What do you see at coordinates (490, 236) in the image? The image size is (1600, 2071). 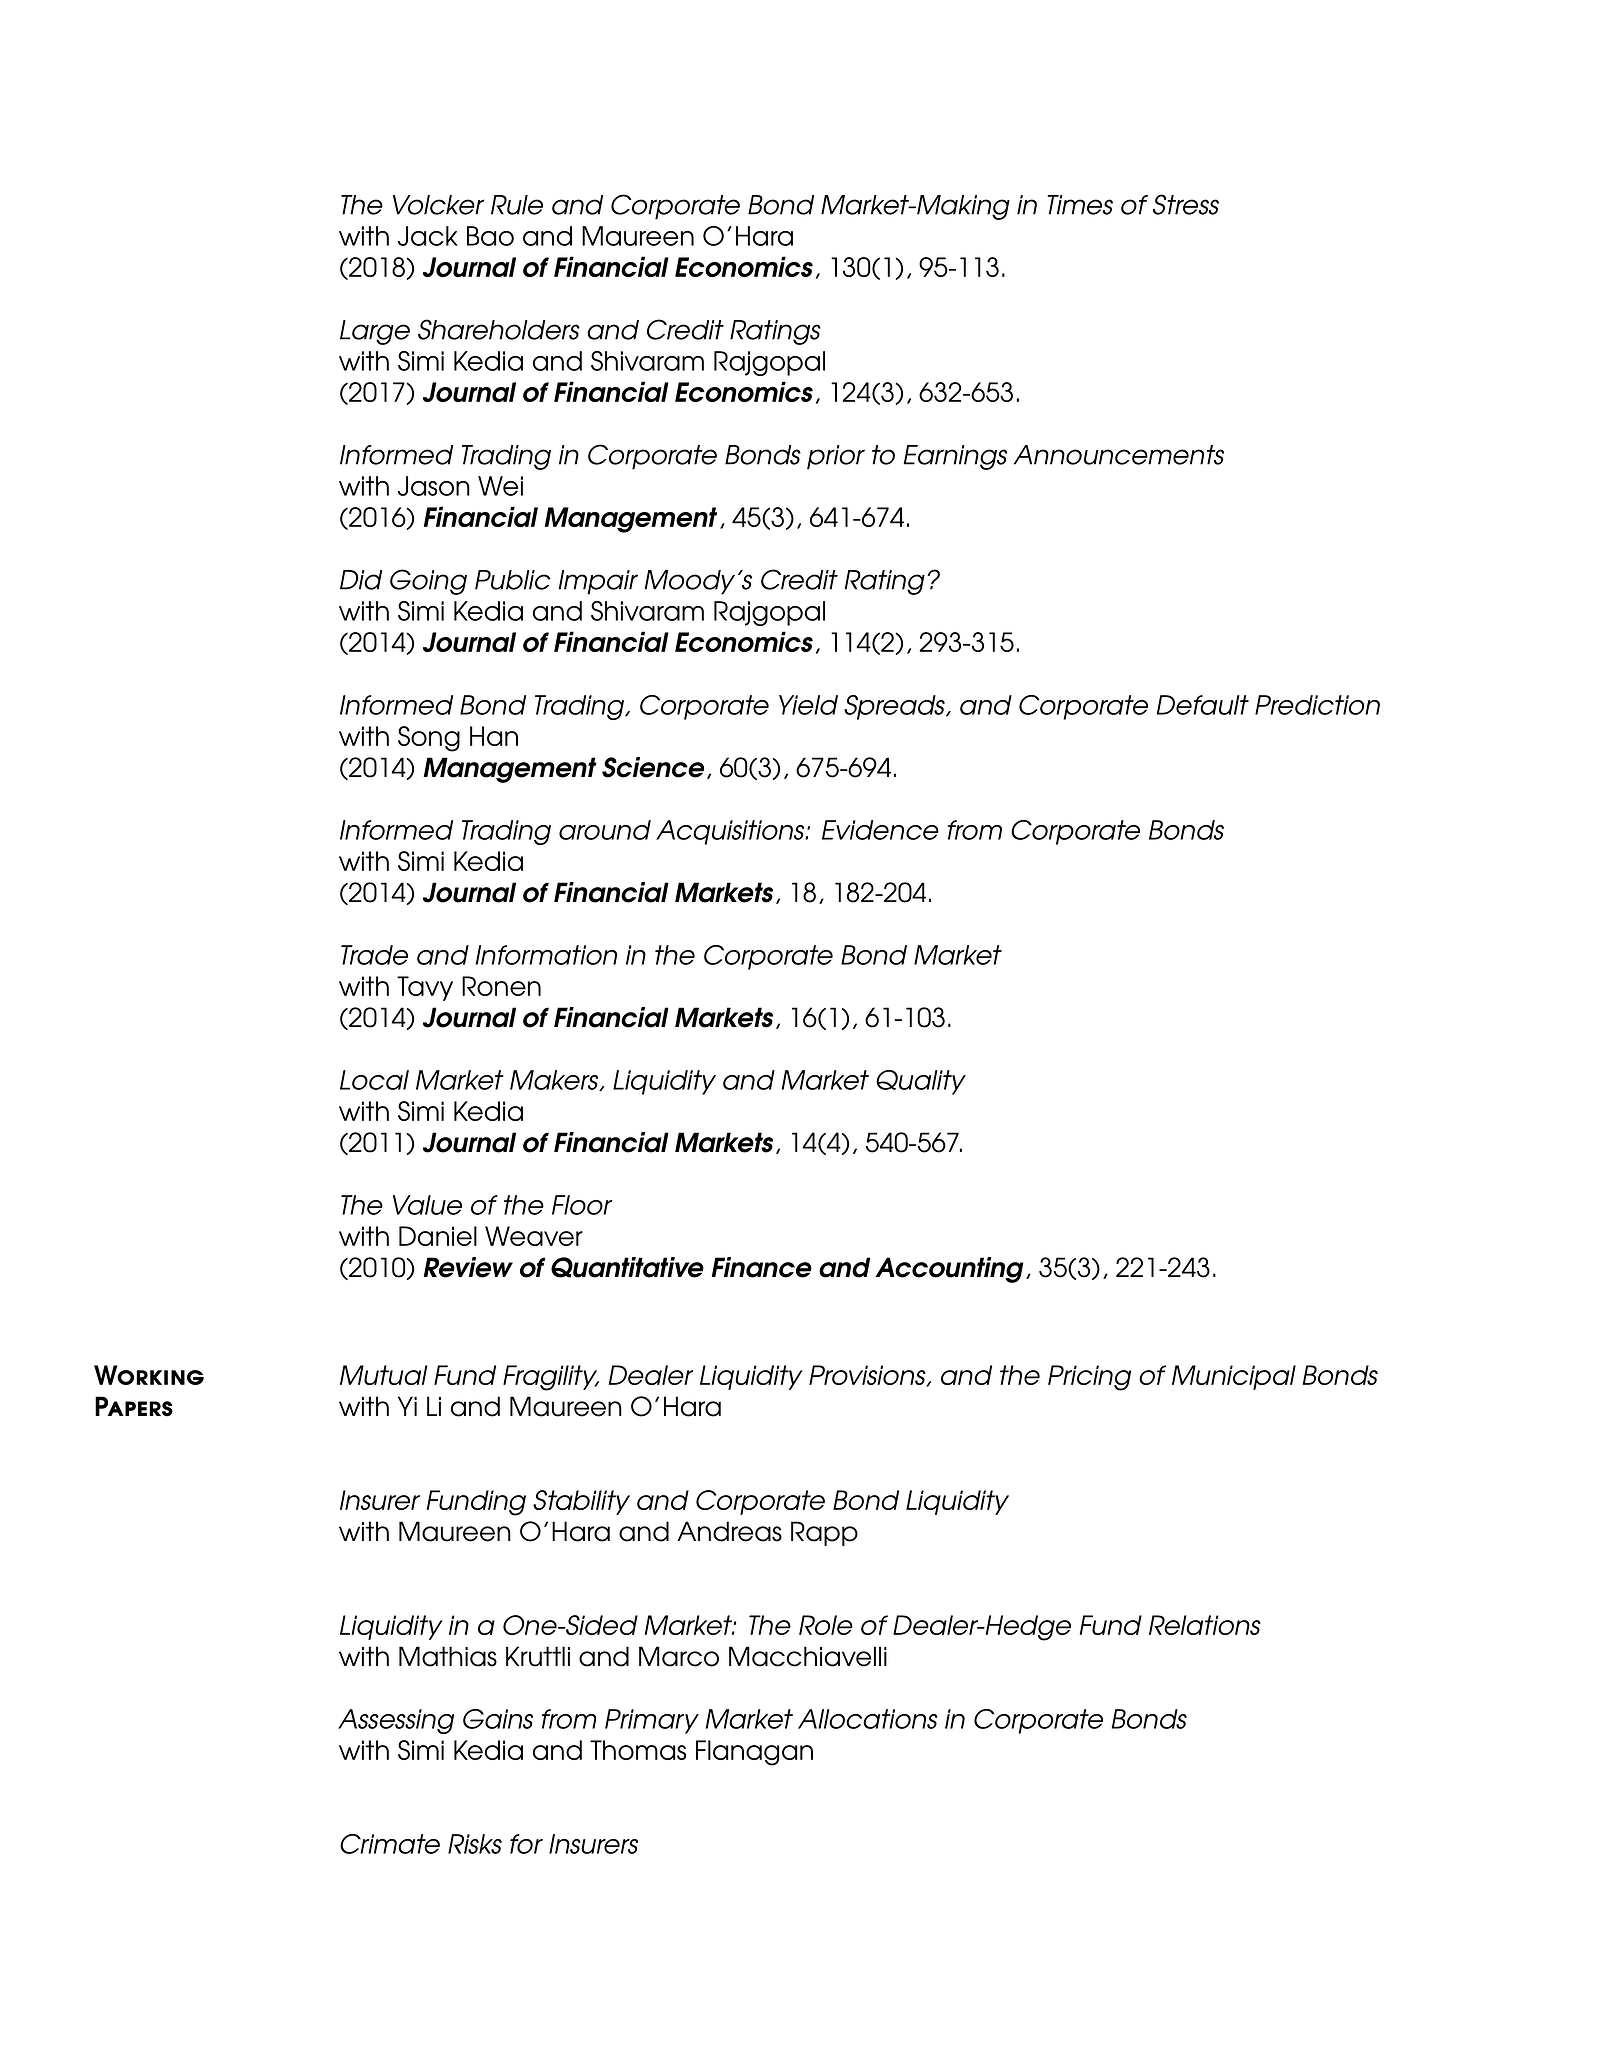 I see `Bao` at bounding box center [490, 236].
